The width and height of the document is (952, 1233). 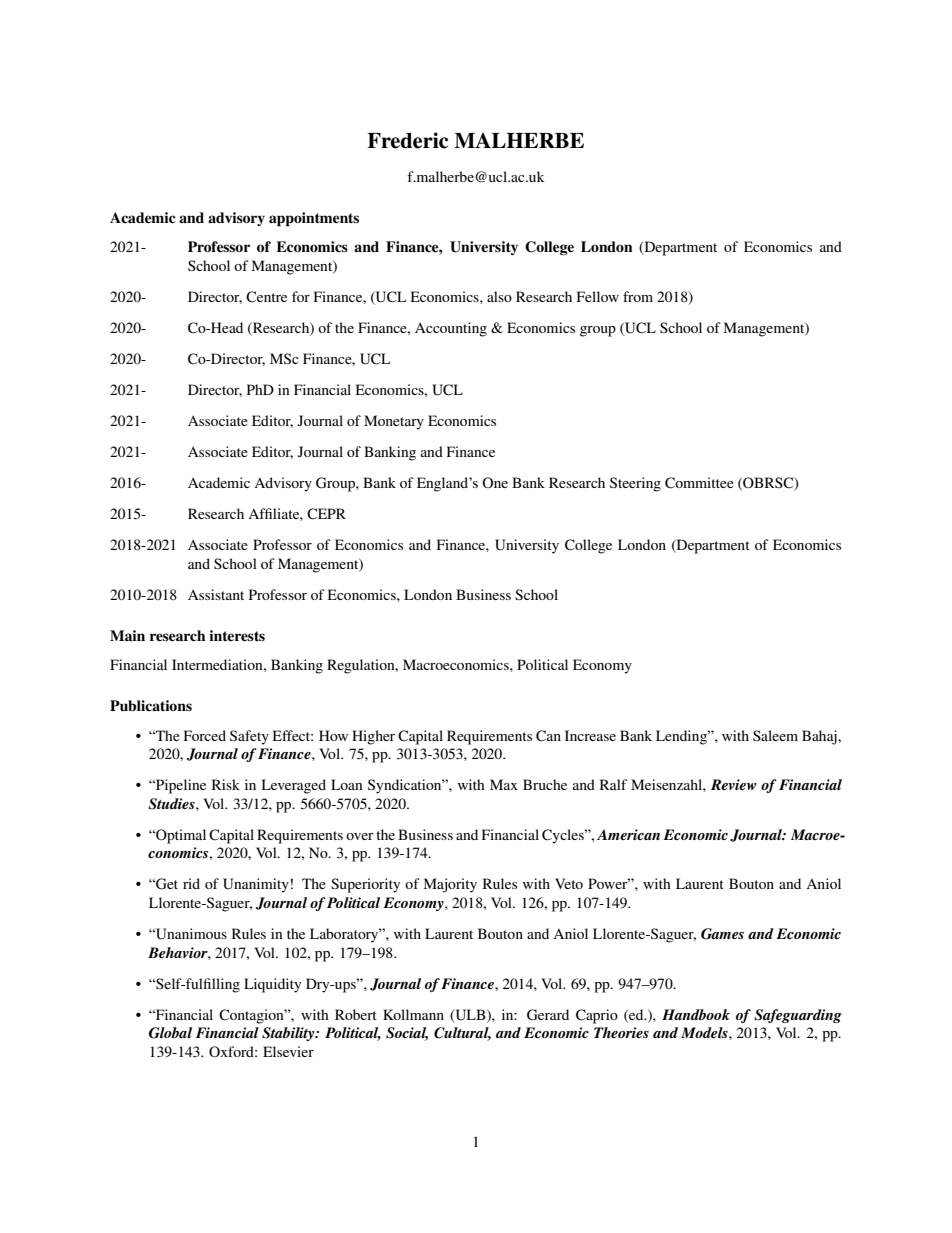 I want to click on CEPR, so click(x=326, y=514).
